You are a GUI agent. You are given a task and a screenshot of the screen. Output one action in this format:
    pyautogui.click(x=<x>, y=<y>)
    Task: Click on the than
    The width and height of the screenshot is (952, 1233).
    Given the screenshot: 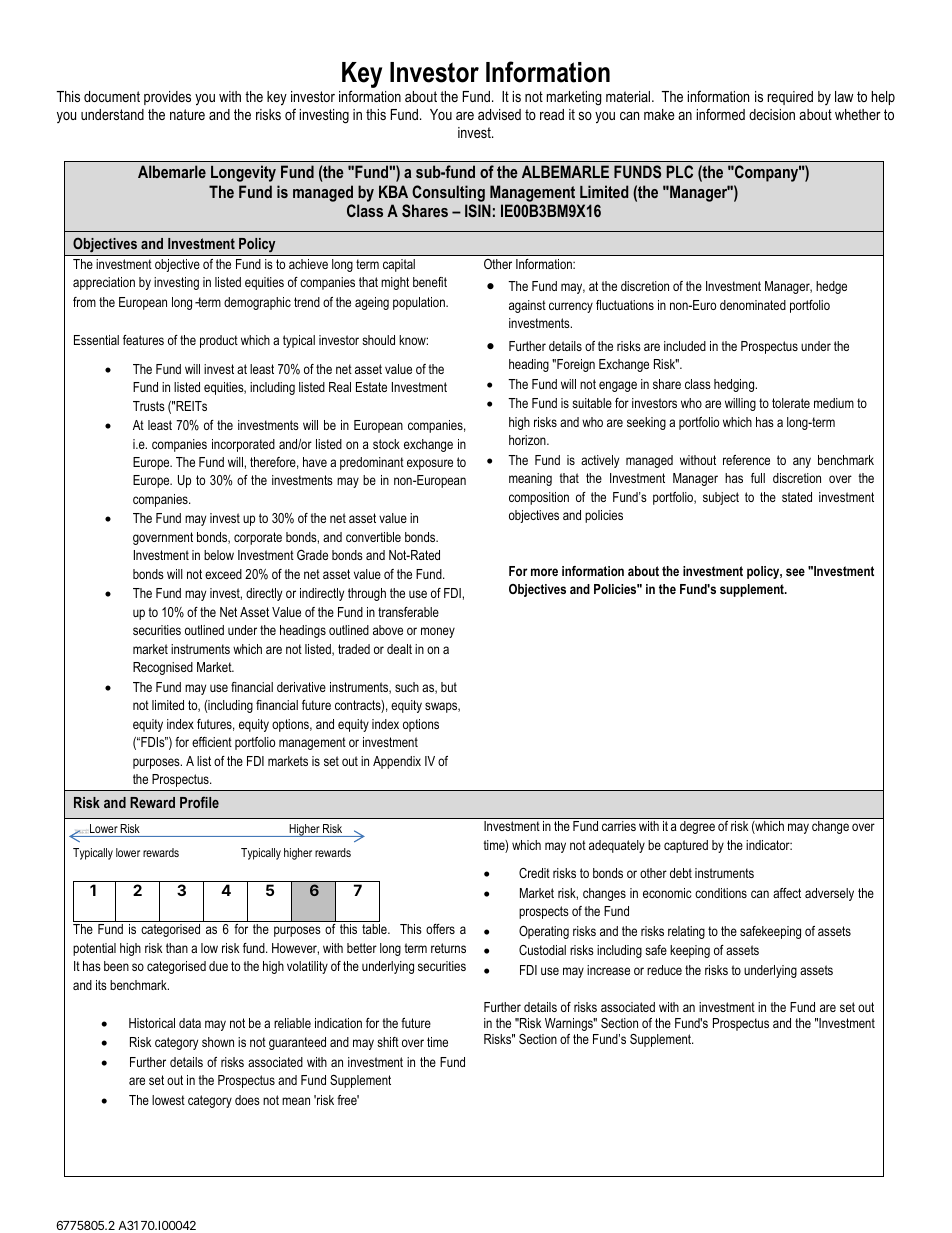 What is the action you would take?
    pyautogui.click(x=177, y=948)
